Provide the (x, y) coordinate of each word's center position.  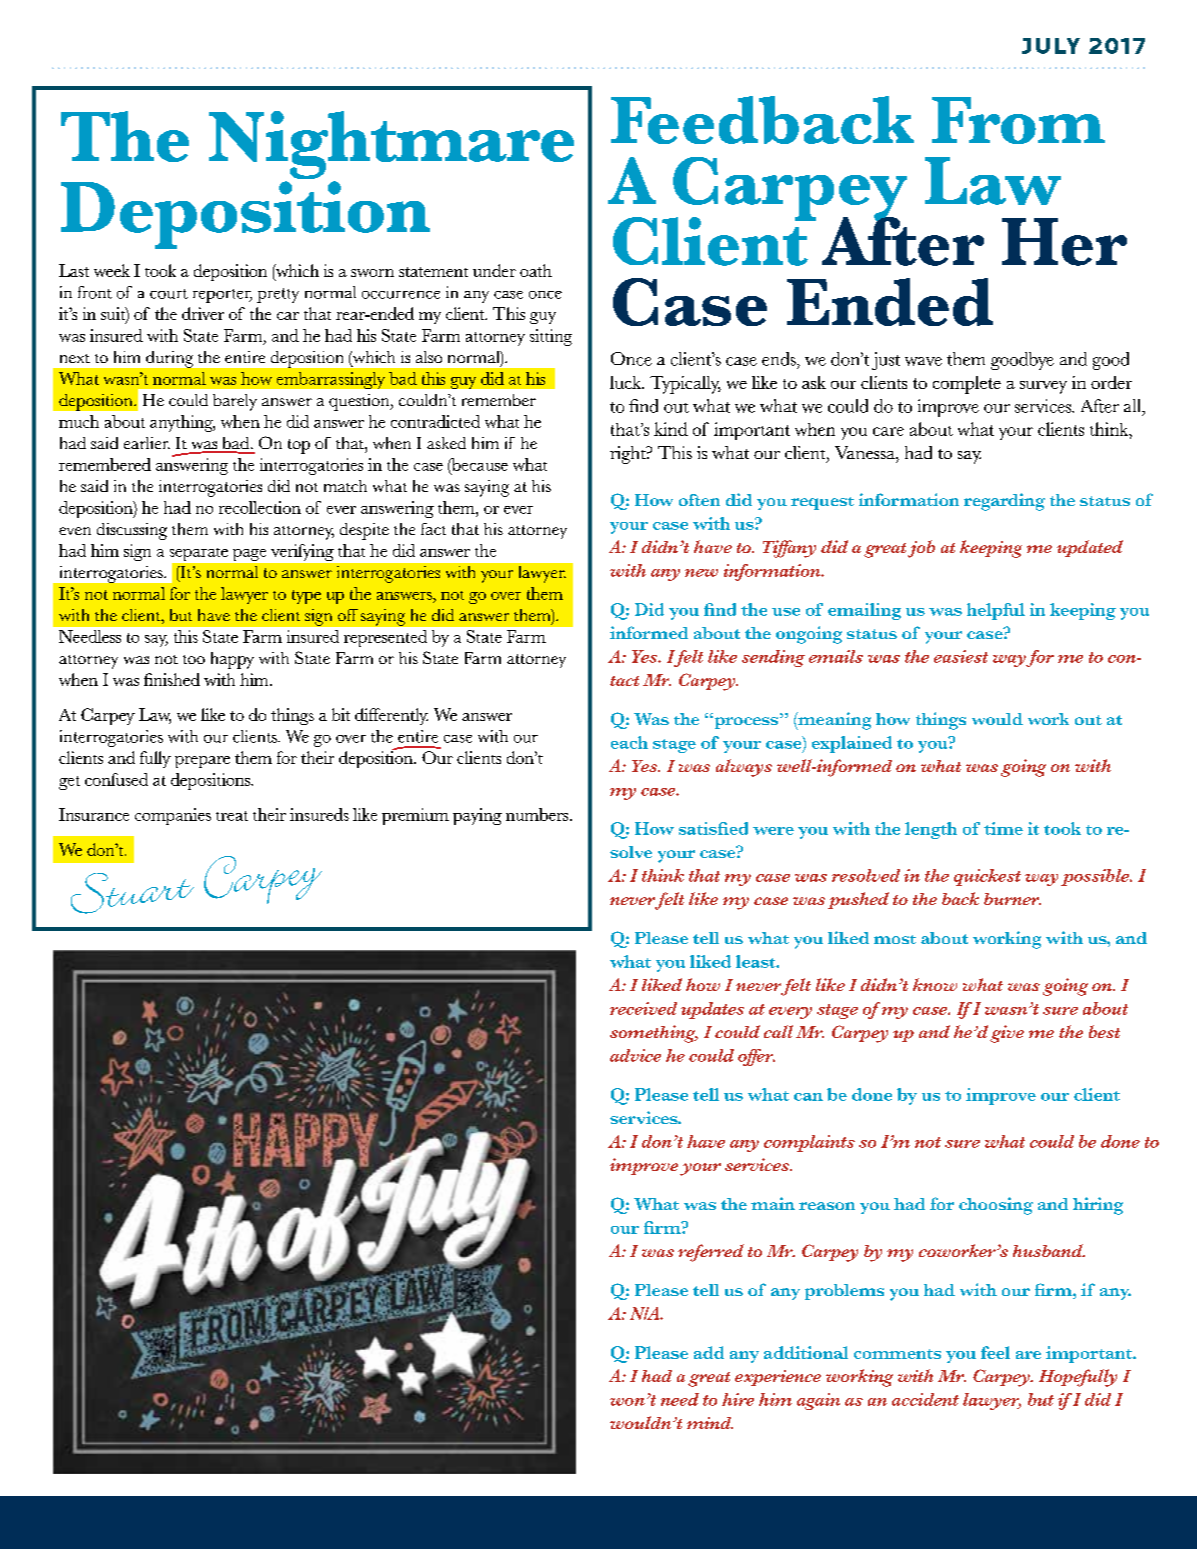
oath (536, 270)
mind (710, 1423)
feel (995, 1352)
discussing (132, 531)
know (935, 984)
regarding (1004, 502)
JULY (1051, 46)
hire (738, 1399)
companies (173, 816)
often (699, 500)
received (643, 1008)
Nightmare (391, 146)
